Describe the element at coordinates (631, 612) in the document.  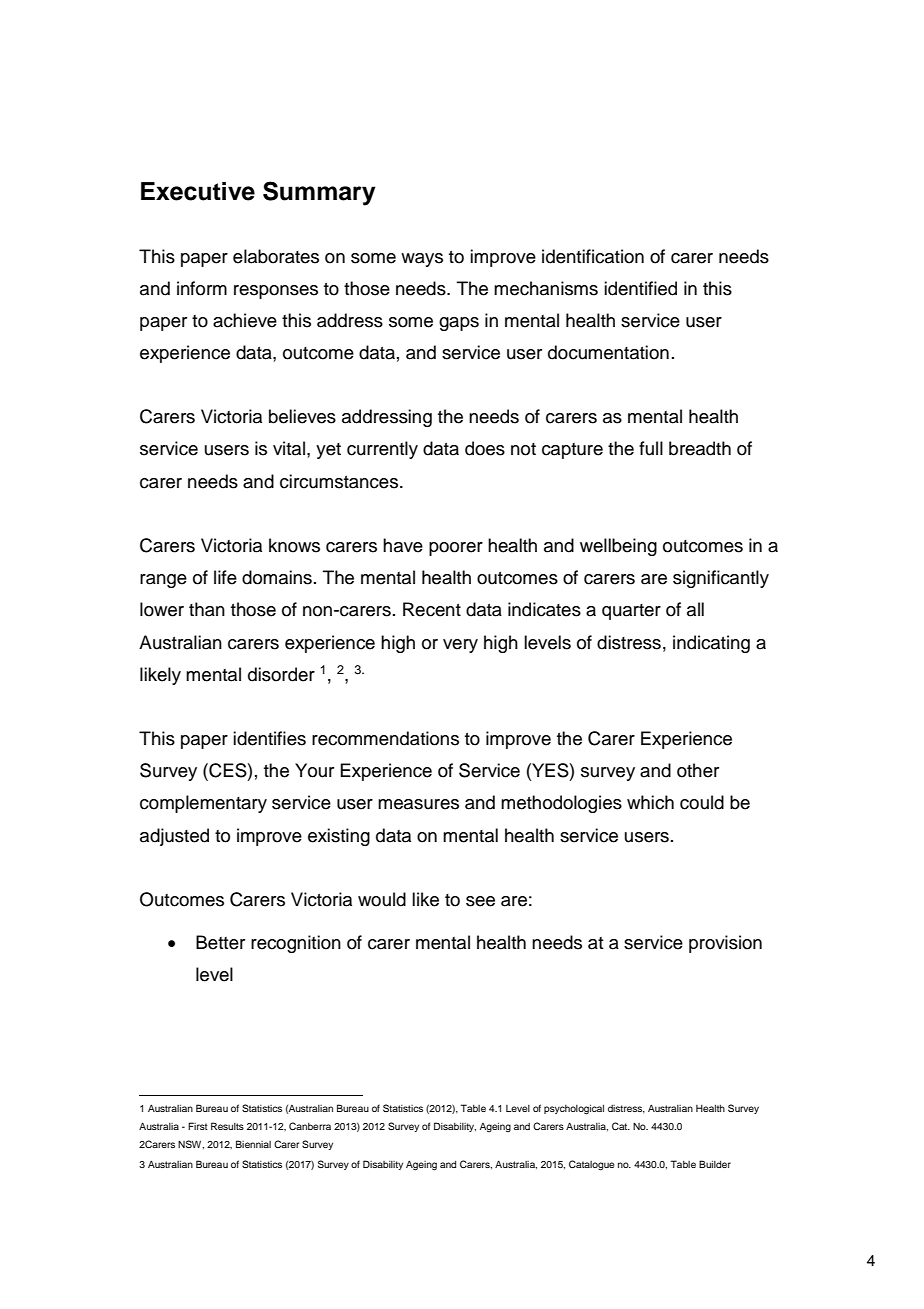
I see `quarter` at that location.
